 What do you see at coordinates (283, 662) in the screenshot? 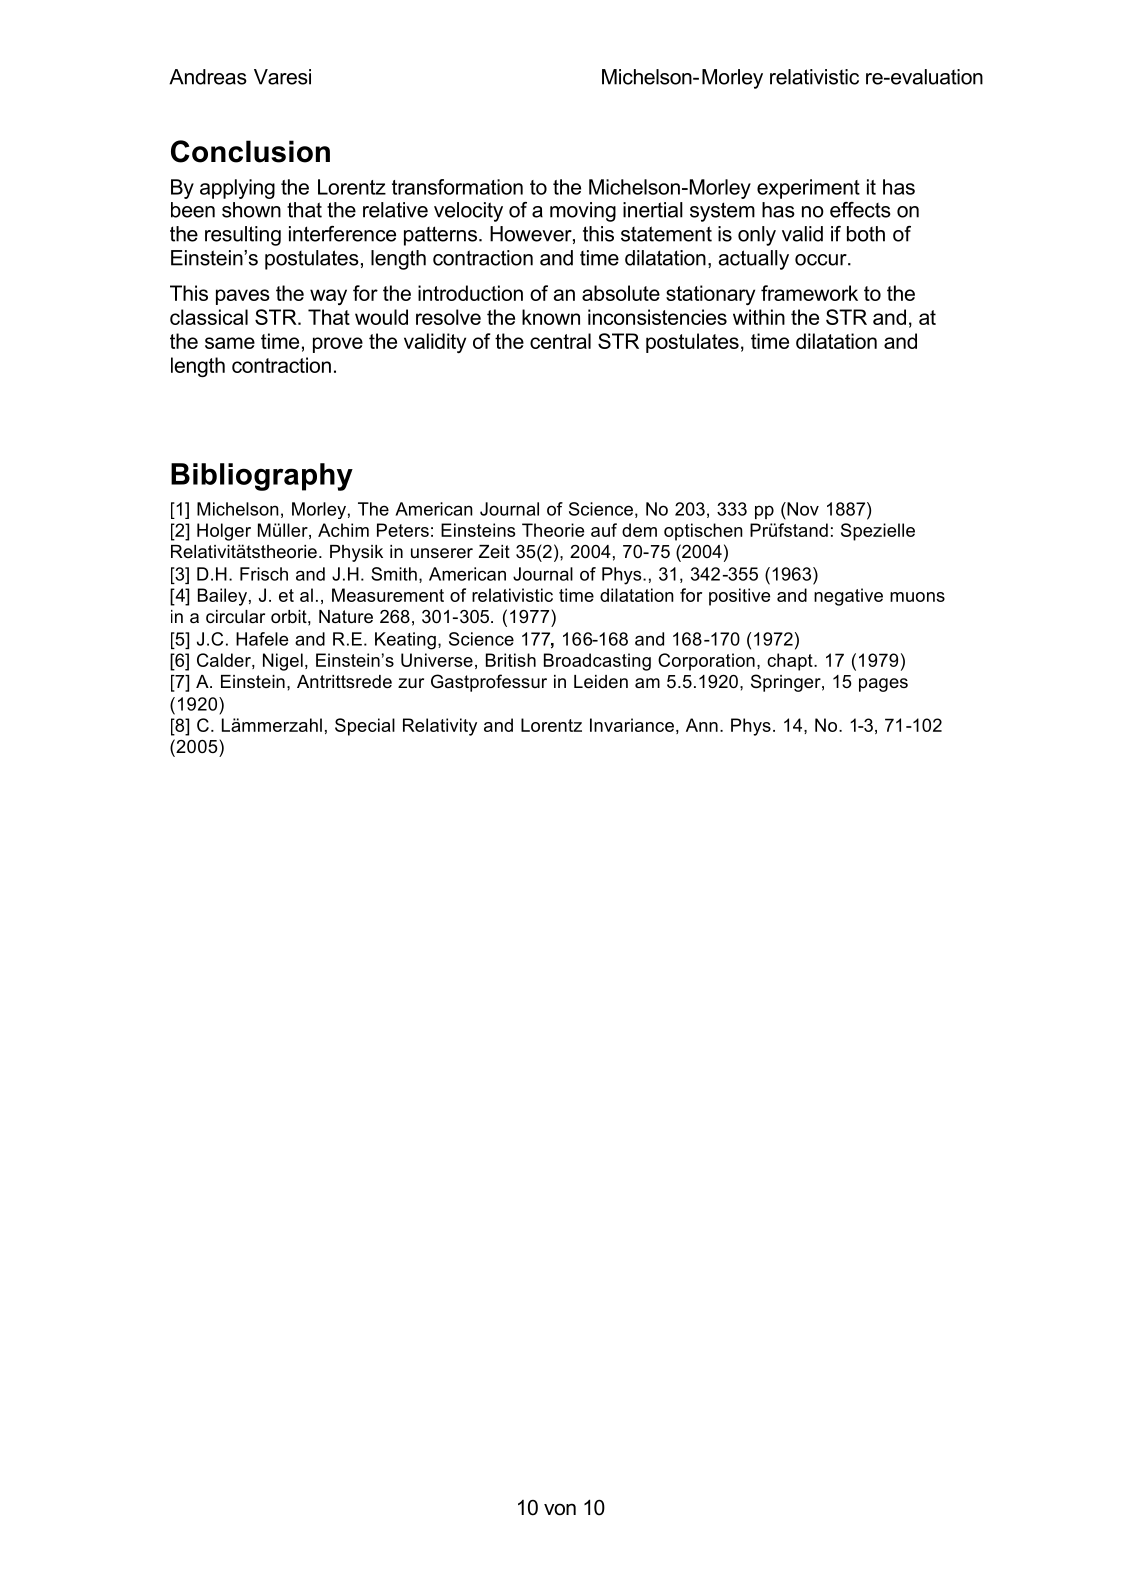
I see `Nigel` at bounding box center [283, 662].
